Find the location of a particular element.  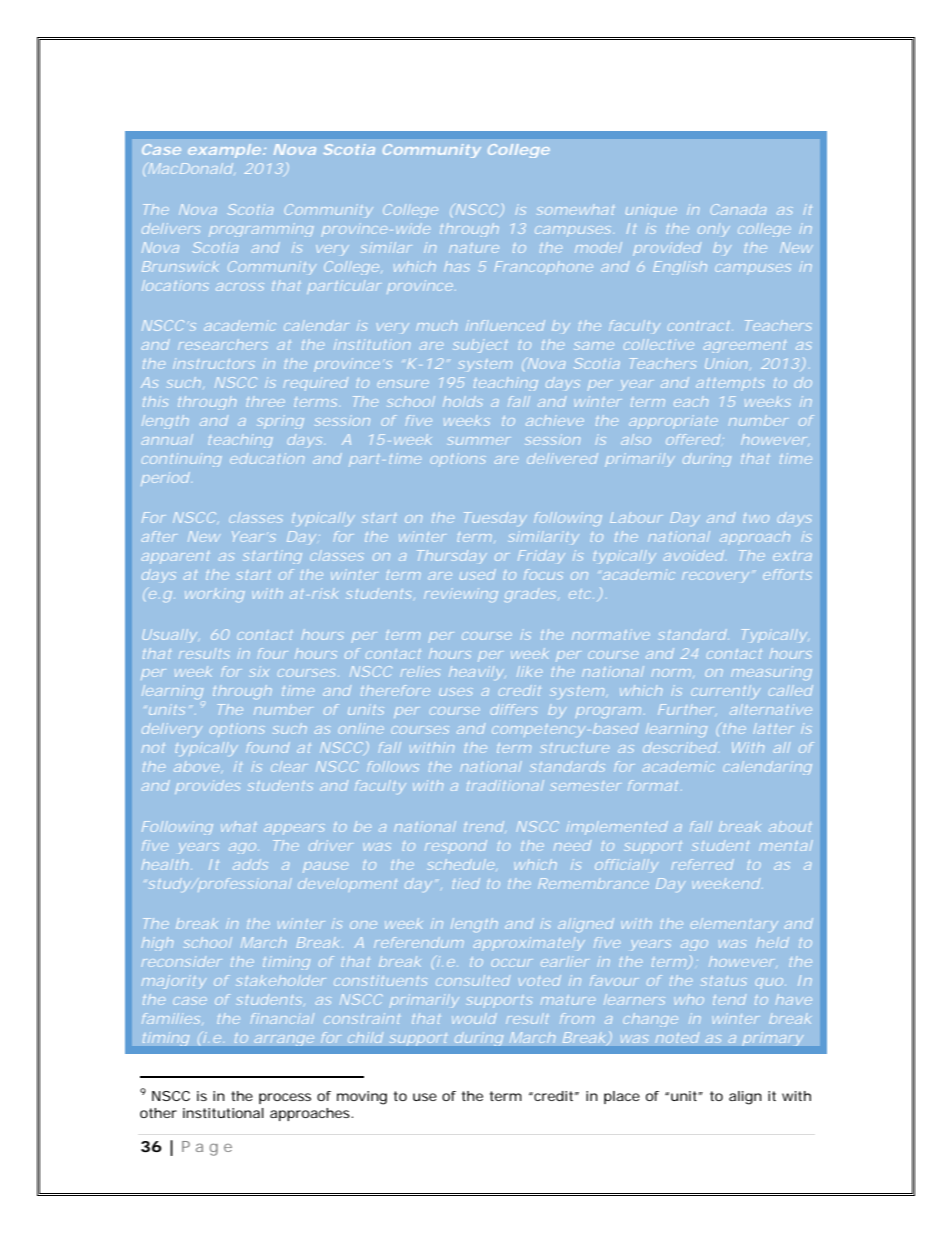

noted is located at coordinates (677, 1038).
